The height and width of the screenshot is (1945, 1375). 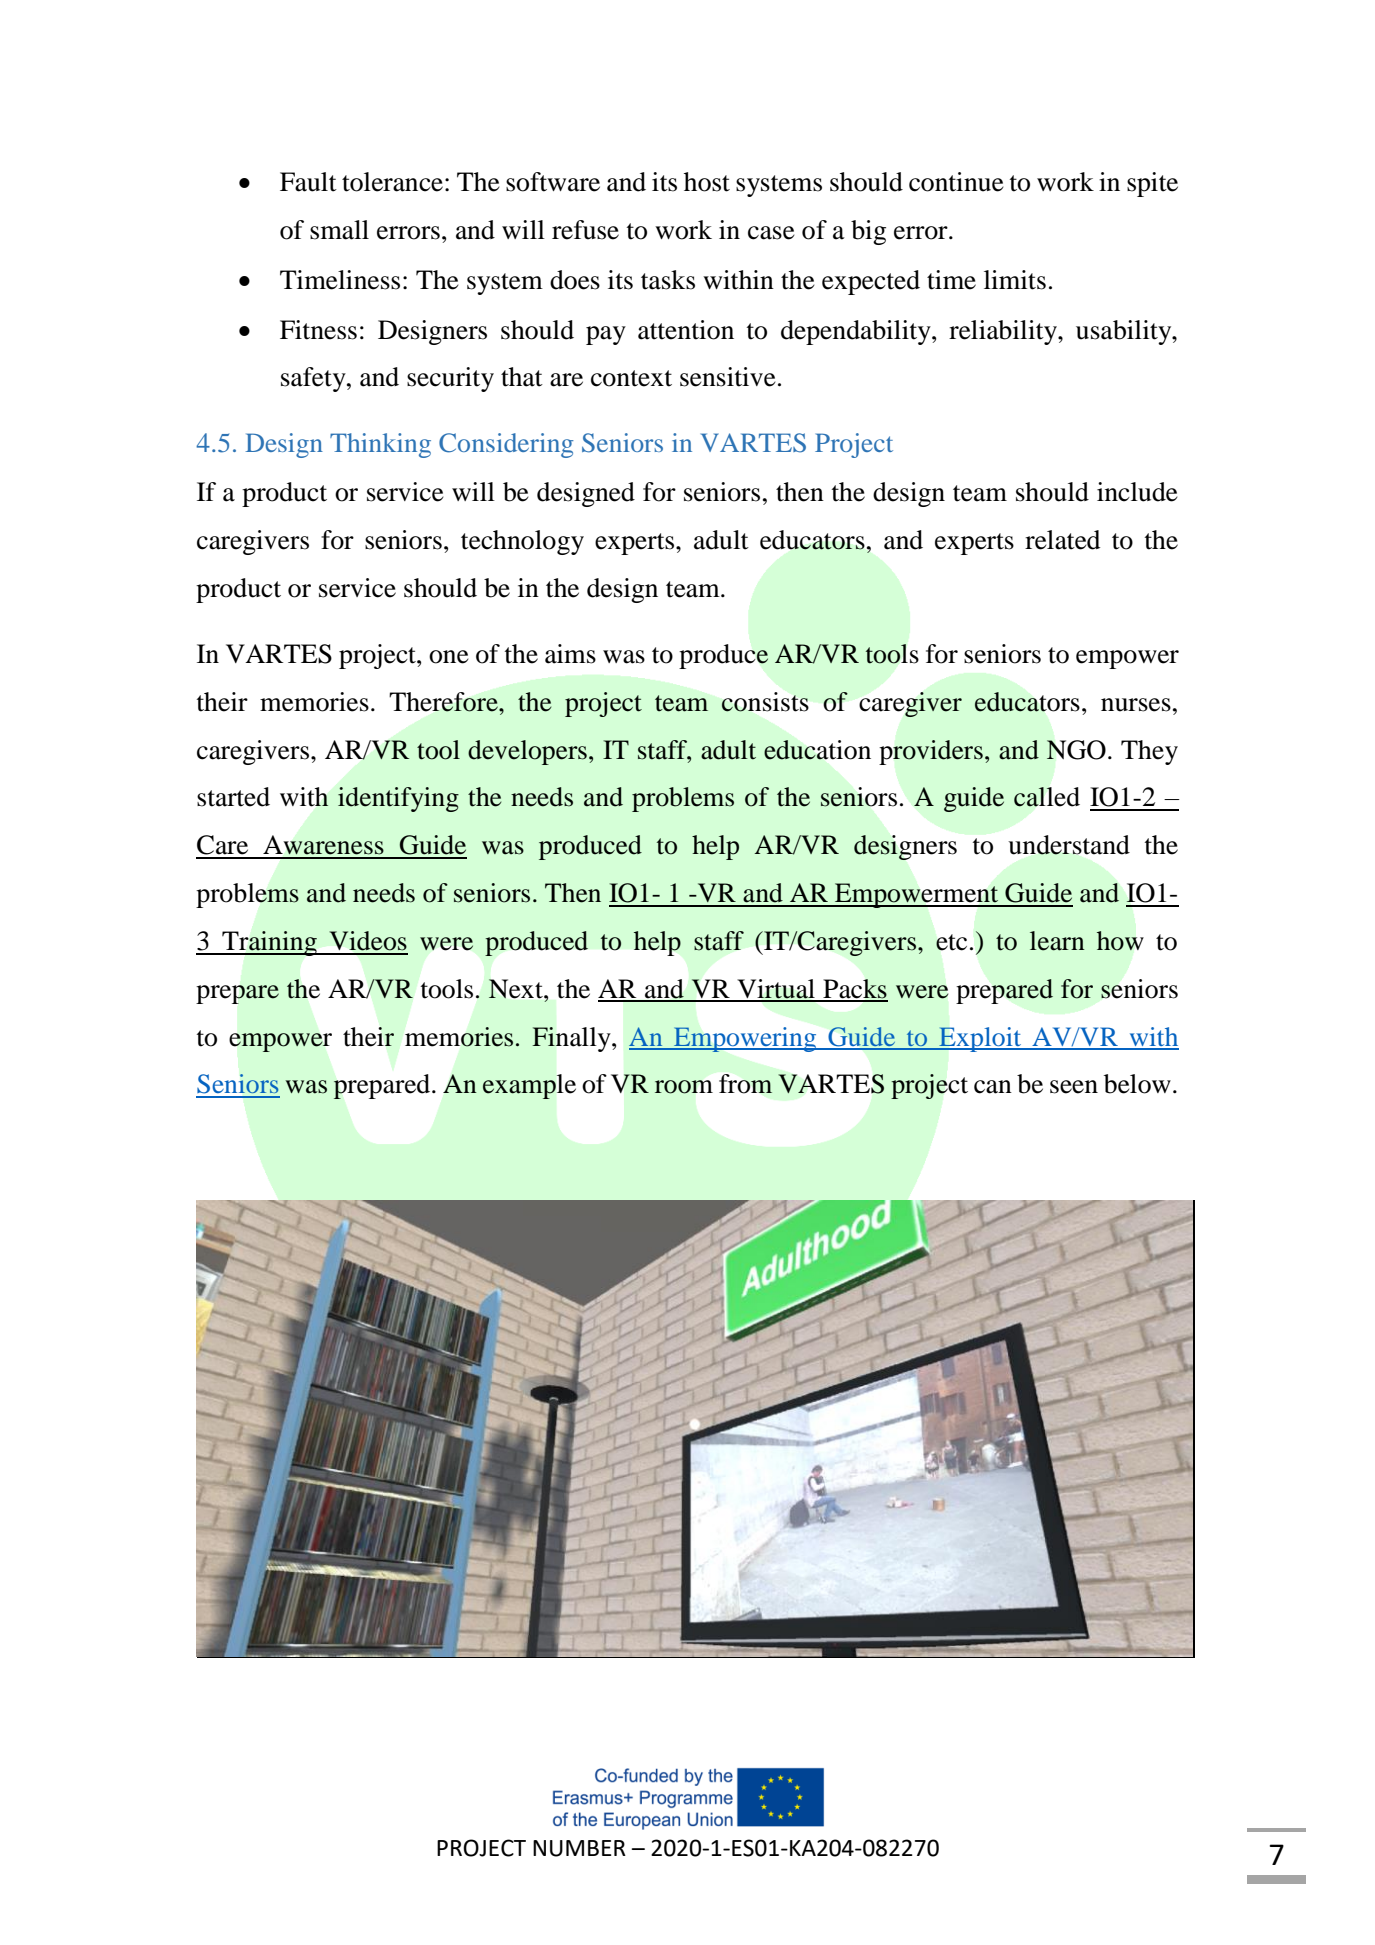 What do you see at coordinates (707, 182) in the screenshot?
I see `host` at bounding box center [707, 182].
